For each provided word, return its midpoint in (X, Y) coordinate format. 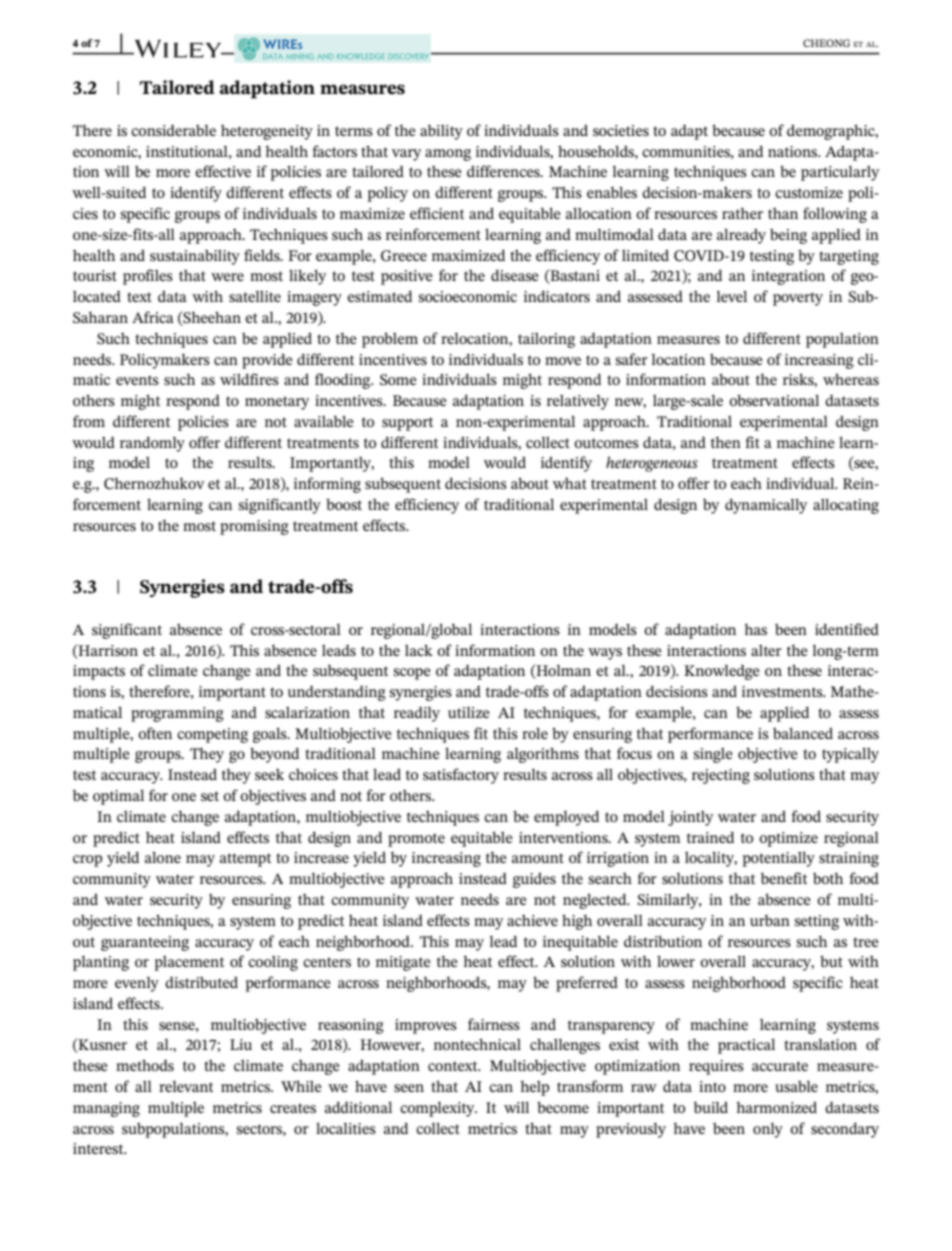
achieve (532, 920)
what (570, 483)
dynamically (766, 506)
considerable (173, 130)
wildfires (249, 379)
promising (254, 527)
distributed (201, 982)
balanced (803, 733)
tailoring (546, 340)
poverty (798, 299)
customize (809, 192)
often (155, 733)
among (448, 155)
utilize (469, 712)
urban (770, 920)
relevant (186, 1086)
